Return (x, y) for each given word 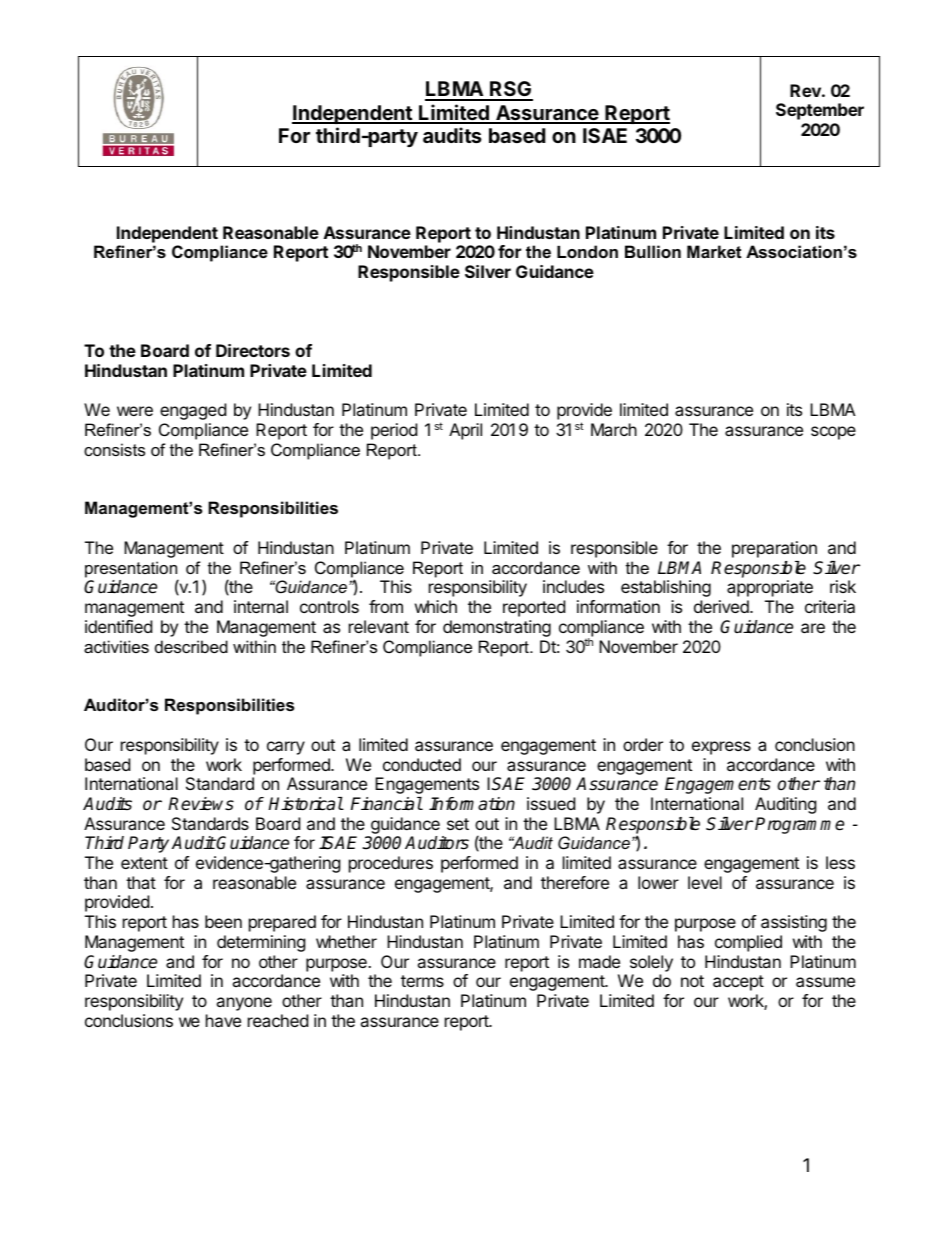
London (587, 251)
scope (833, 433)
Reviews (201, 804)
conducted (422, 764)
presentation (131, 570)
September (820, 111)
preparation (774, 549)
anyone (244, 1004)
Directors (253, 350)
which (436, 606)
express (721, 748)
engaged (193, 411)
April (465, 431)
